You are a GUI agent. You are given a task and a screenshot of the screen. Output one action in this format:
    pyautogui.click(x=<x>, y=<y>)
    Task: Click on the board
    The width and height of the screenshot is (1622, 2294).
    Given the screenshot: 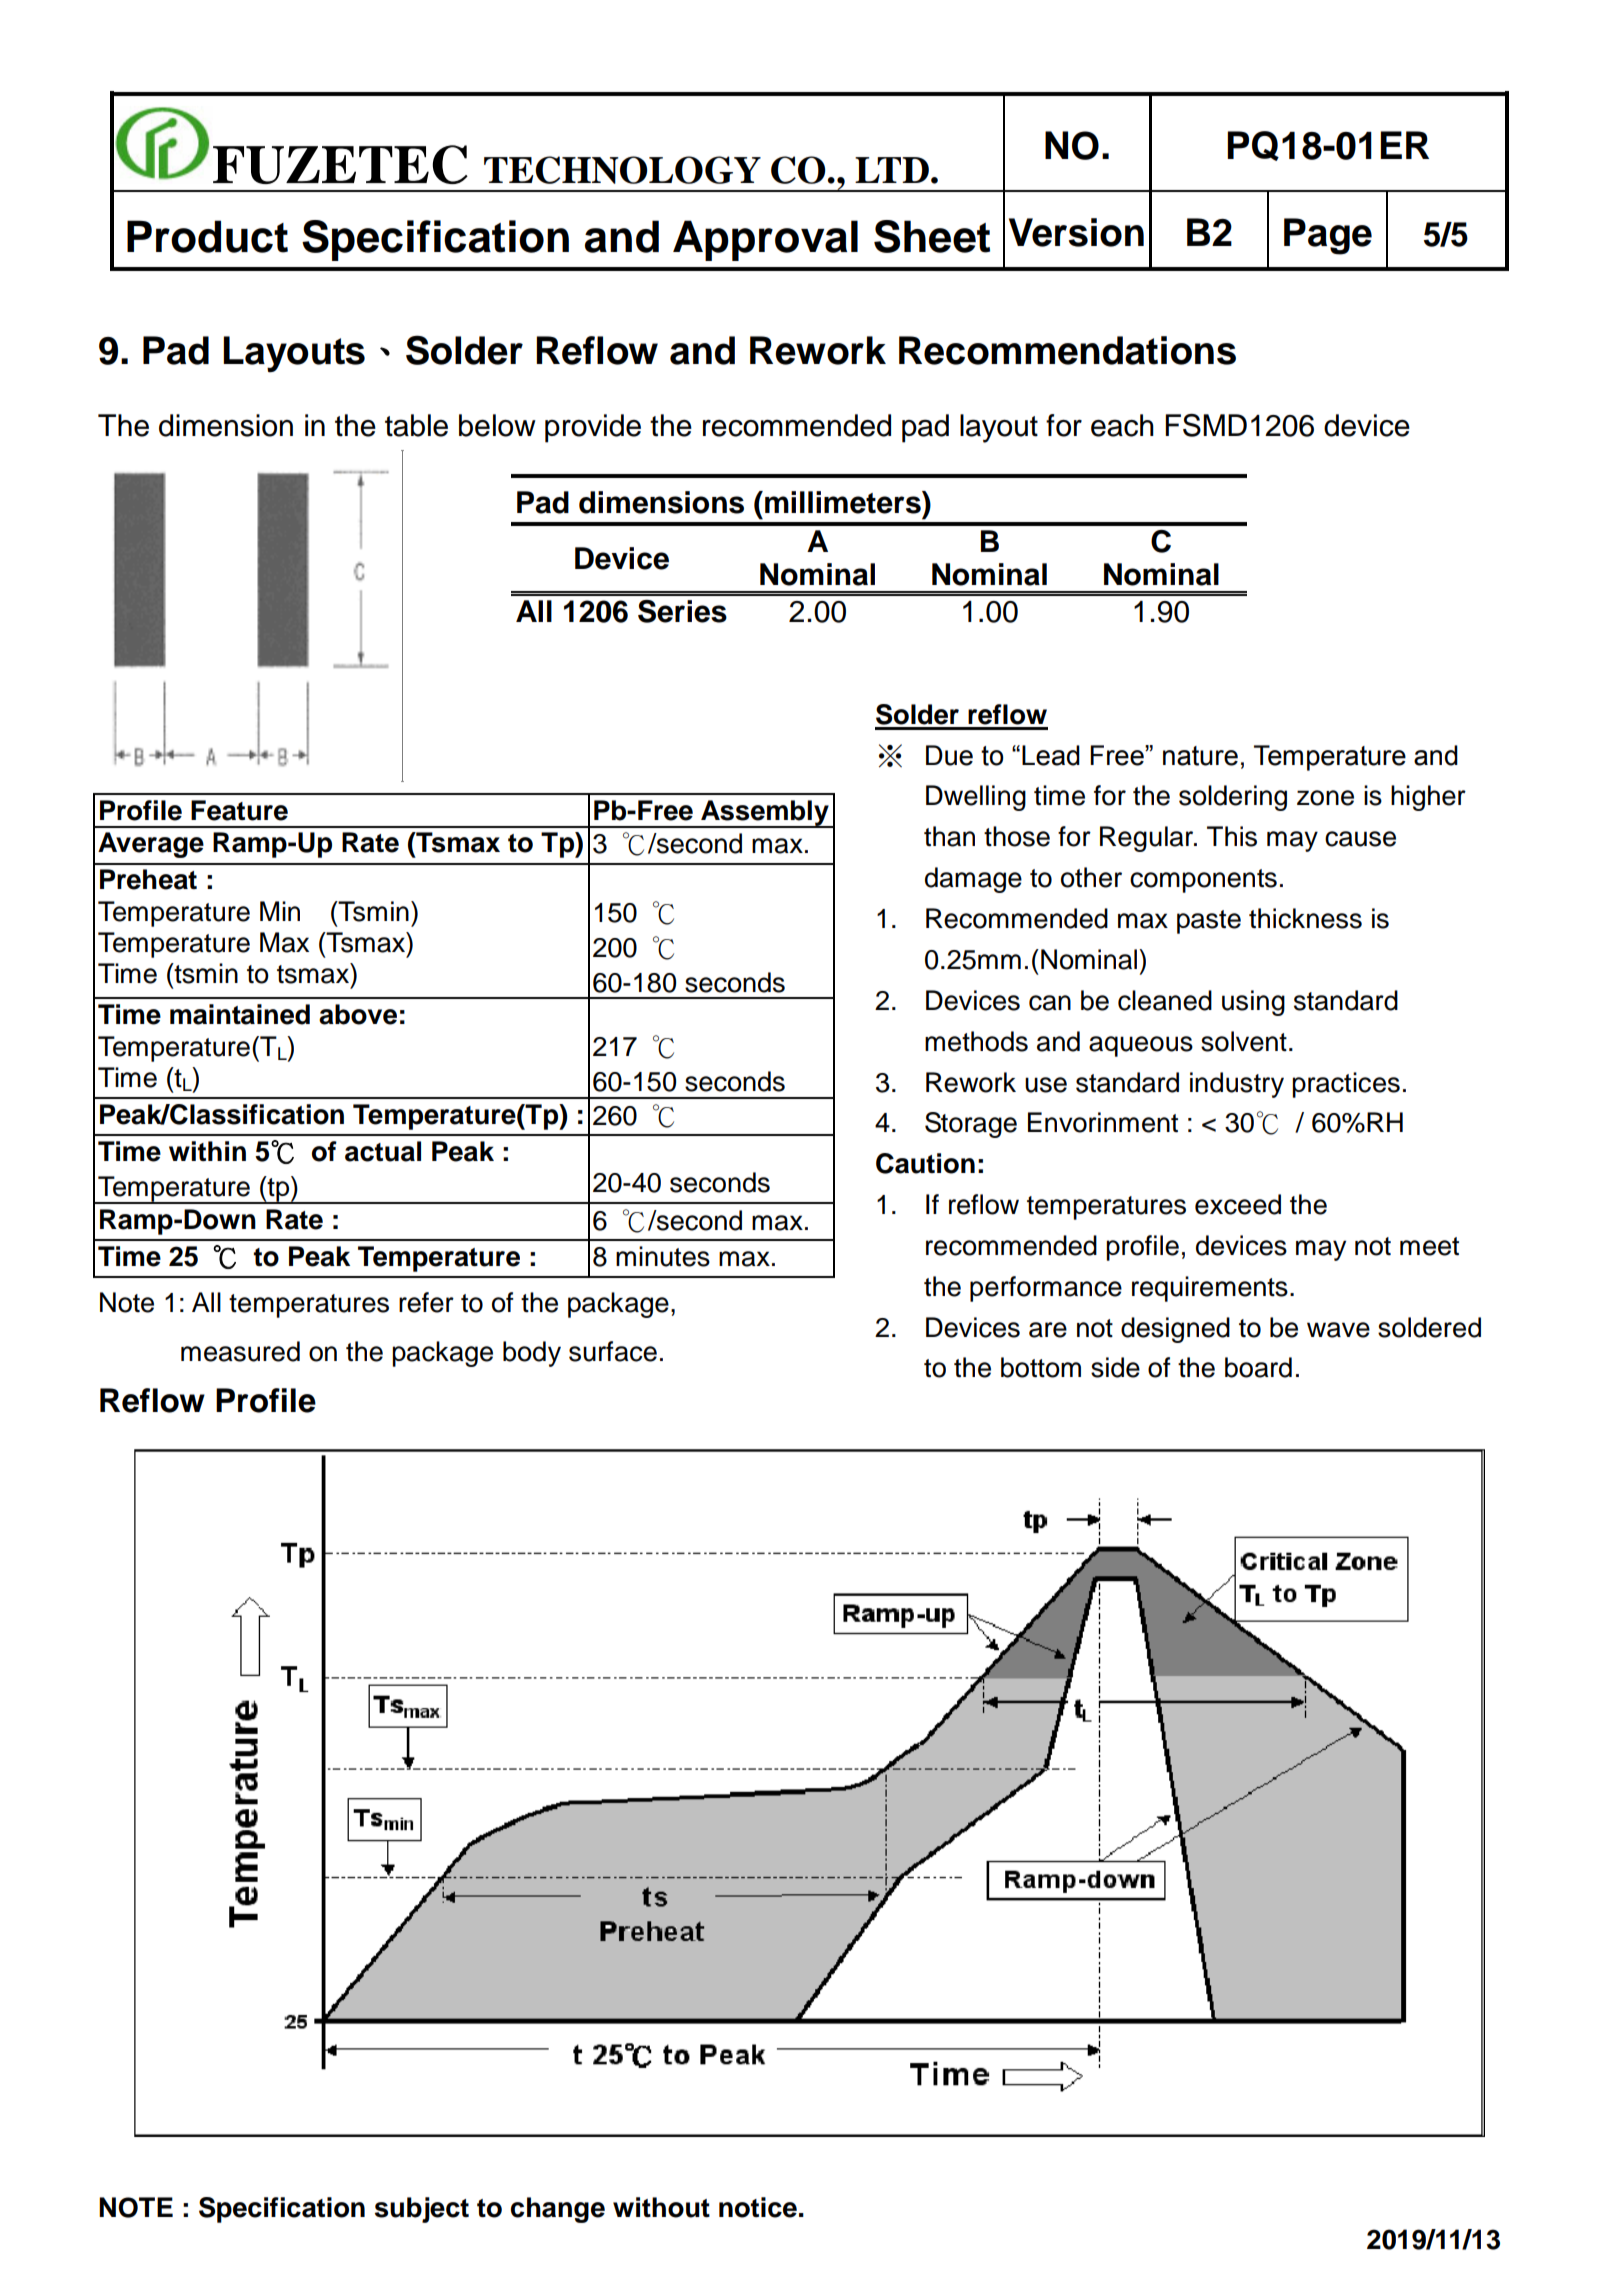 What is the action you would take?
    pyautogui.click(x=1258, y=1367)
